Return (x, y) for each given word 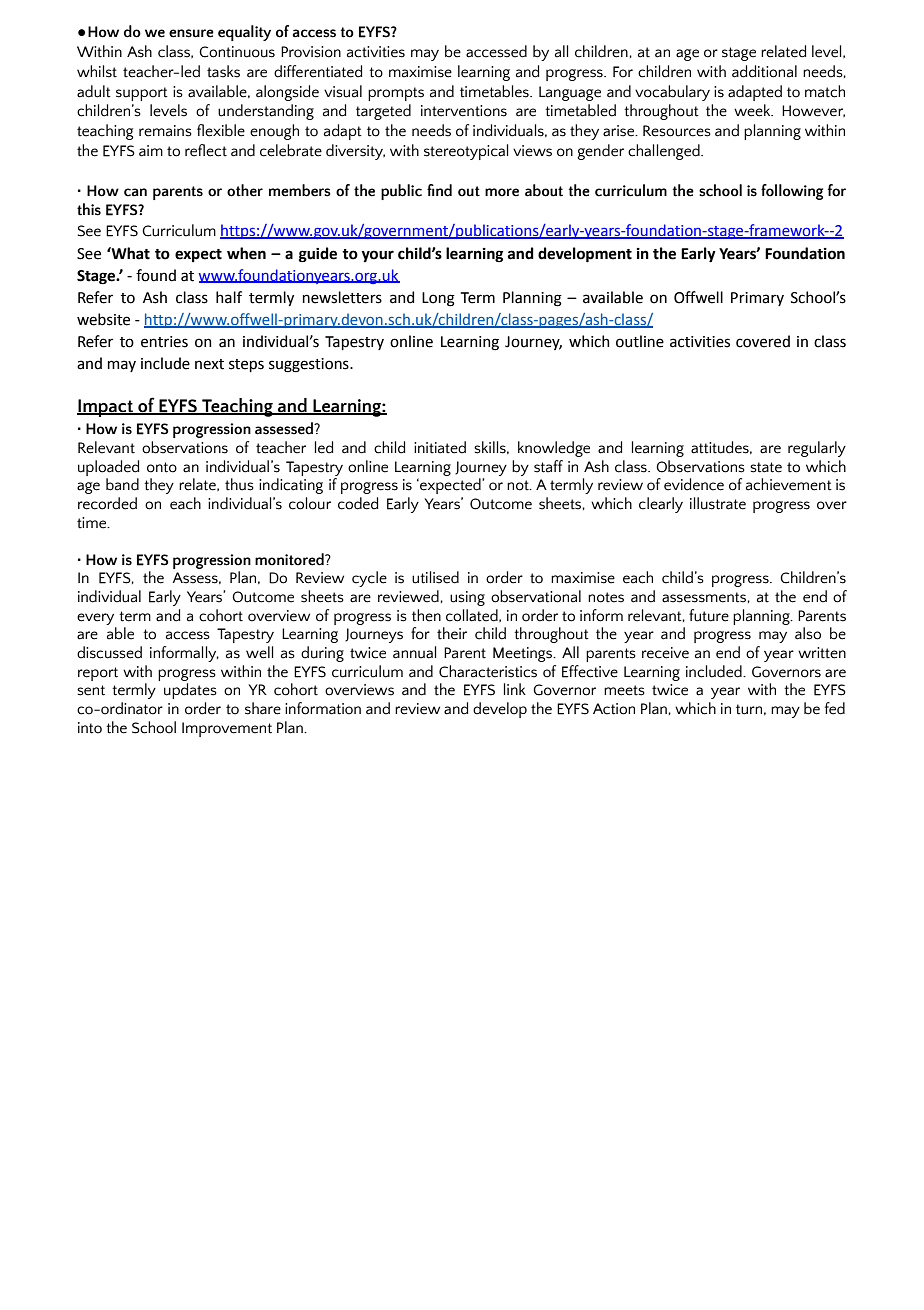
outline (640, 341)
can (135, 192)
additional (764, 71)
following (792, 192)
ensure (191, 33)
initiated (440, 447)
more (502, 192)
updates (190, 691)
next (209, 364)
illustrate (718, 503)
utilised (435, 577)
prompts (396, 94)
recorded (107, 503)
